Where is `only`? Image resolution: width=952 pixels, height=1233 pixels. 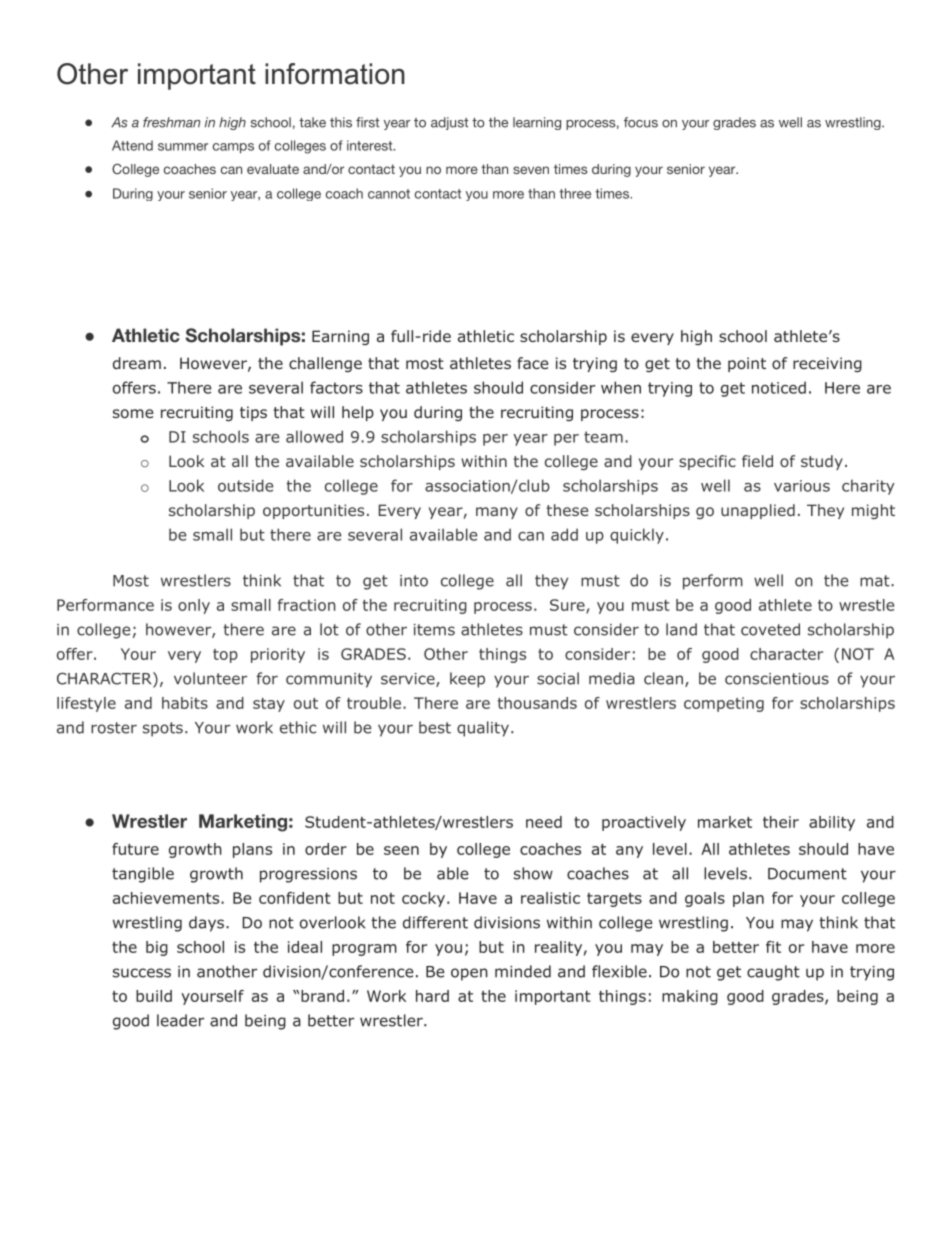 only is located at coordinates (194, 606).
